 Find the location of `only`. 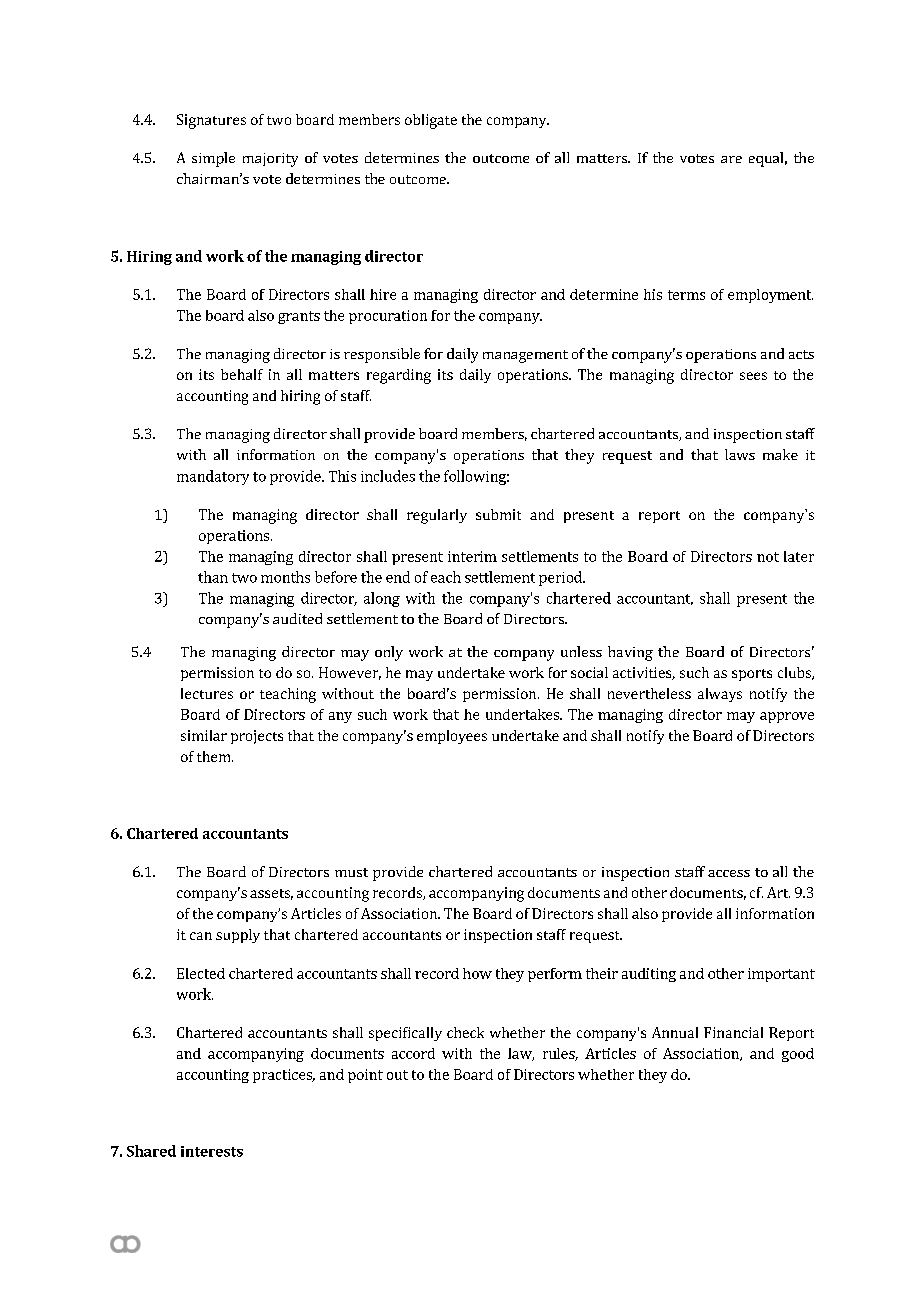

only is located at coordinates (389, 653).
